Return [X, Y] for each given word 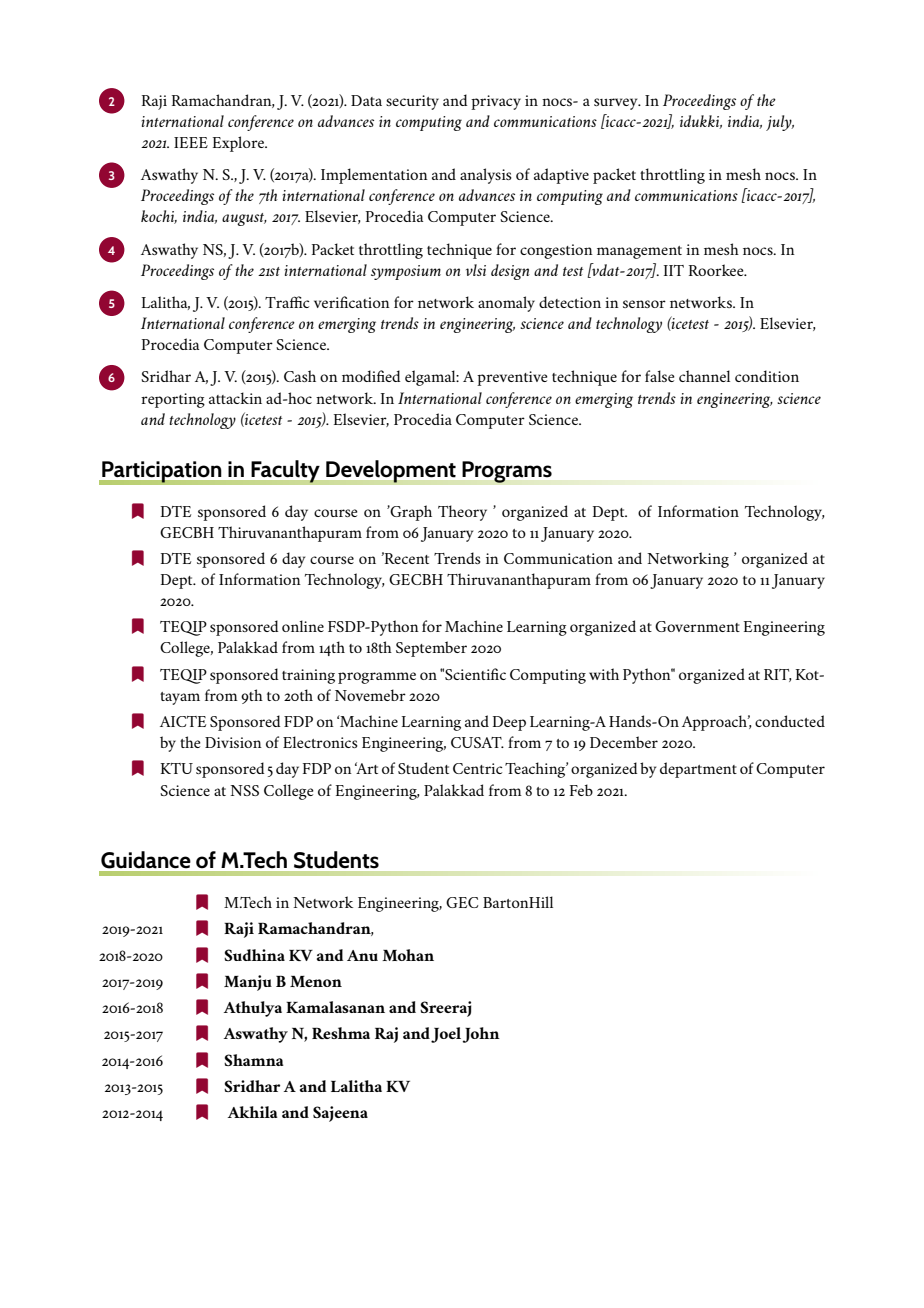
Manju [248, 983]
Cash [300, 376]
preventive [512, 378]
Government [697, 626]
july [780, 123]
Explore [240, 144]
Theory [462, 513]
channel [704, 376]
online [303, 626]
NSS [244, 790]
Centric [477, 768]
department [698, 770]
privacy [496, 102]
